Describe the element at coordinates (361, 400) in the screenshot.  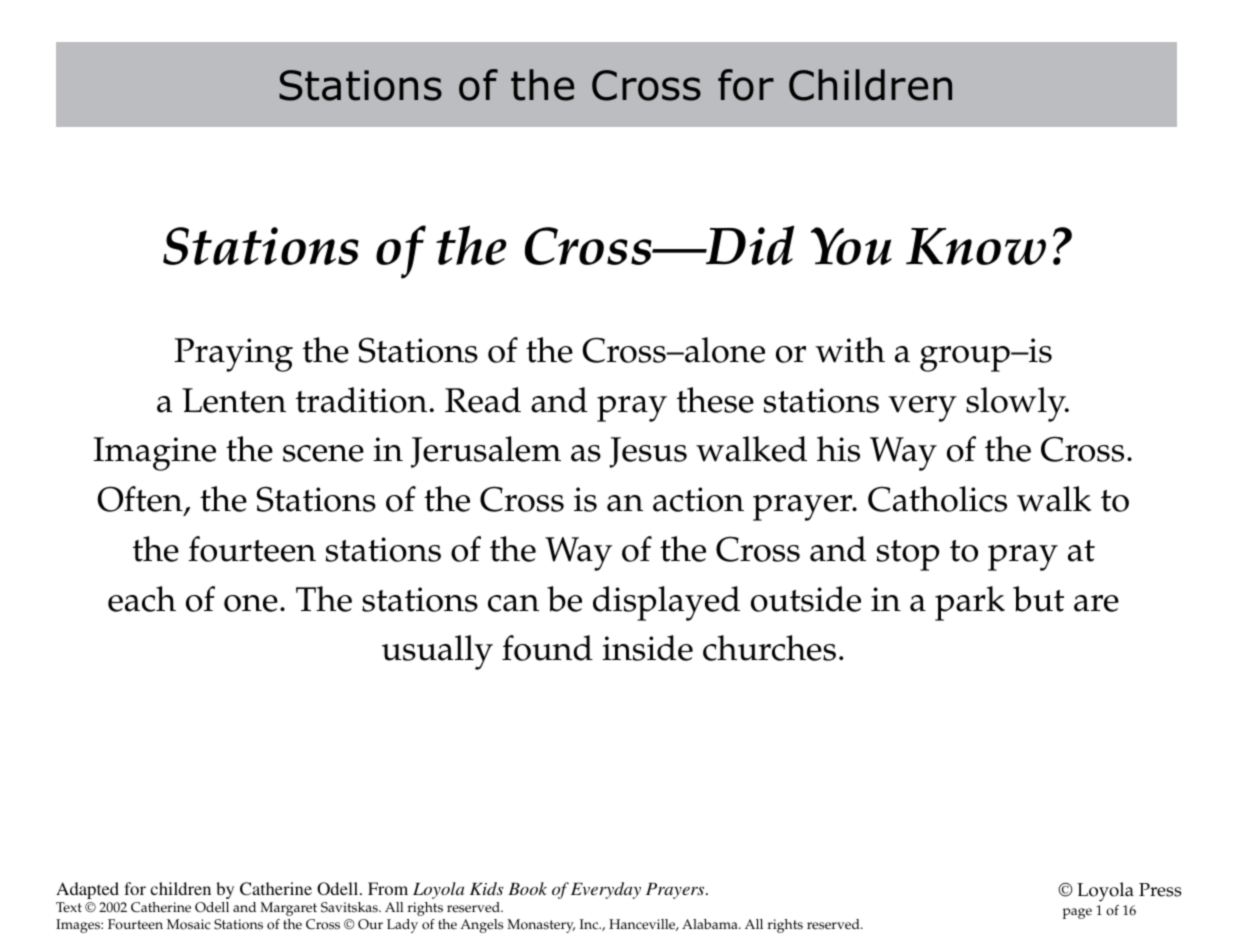
I see `tradition` at that location.
